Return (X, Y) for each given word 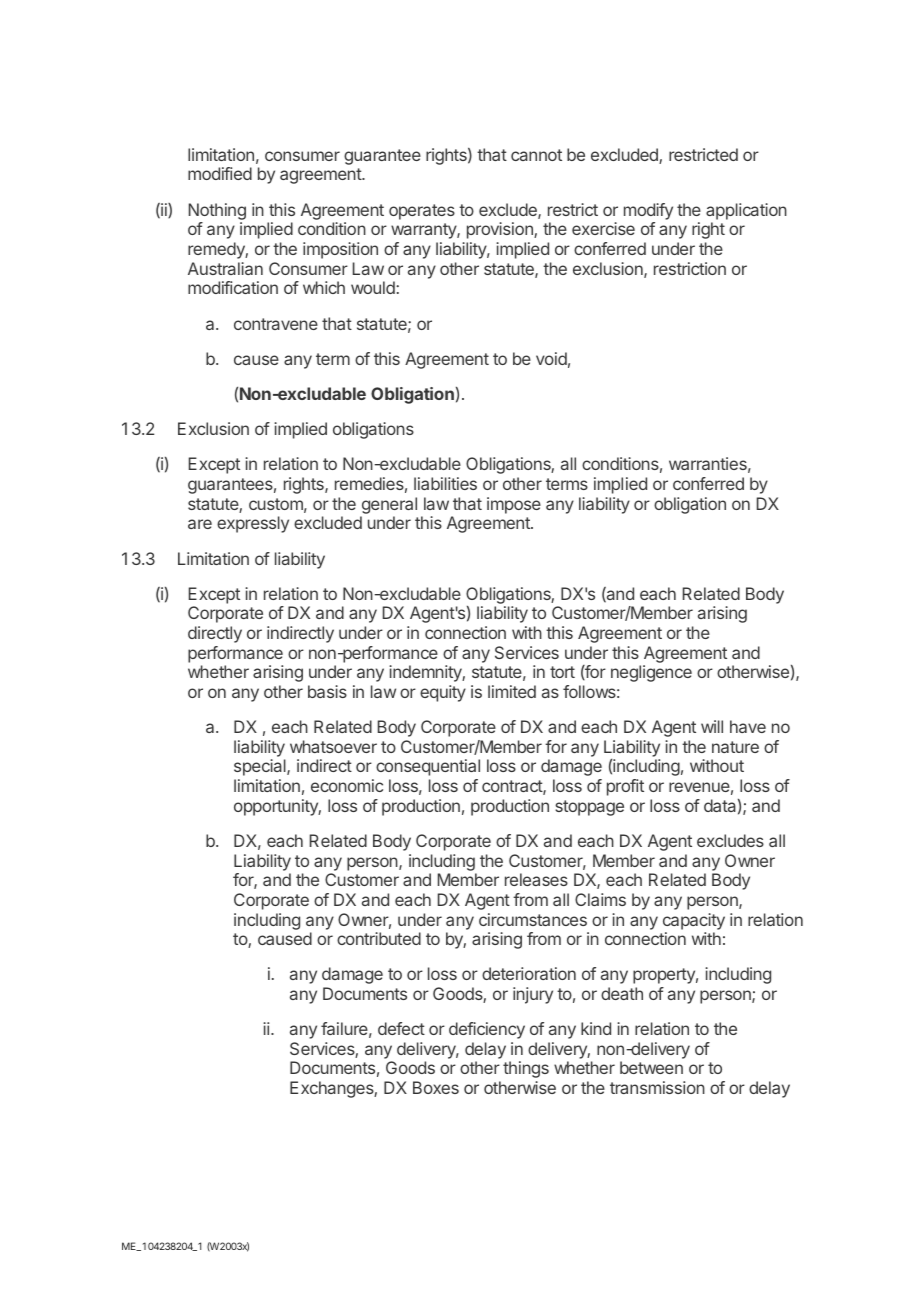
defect (401, 1028)
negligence (651, 673)
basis (327, 691)
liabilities (445, 483)
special (261, 767)
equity (443, 693)
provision (501, 230)
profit (625, 787)
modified (220, 173)
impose (514, 505)
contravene (276, 324)
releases (536, 879)
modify (648, 211)
